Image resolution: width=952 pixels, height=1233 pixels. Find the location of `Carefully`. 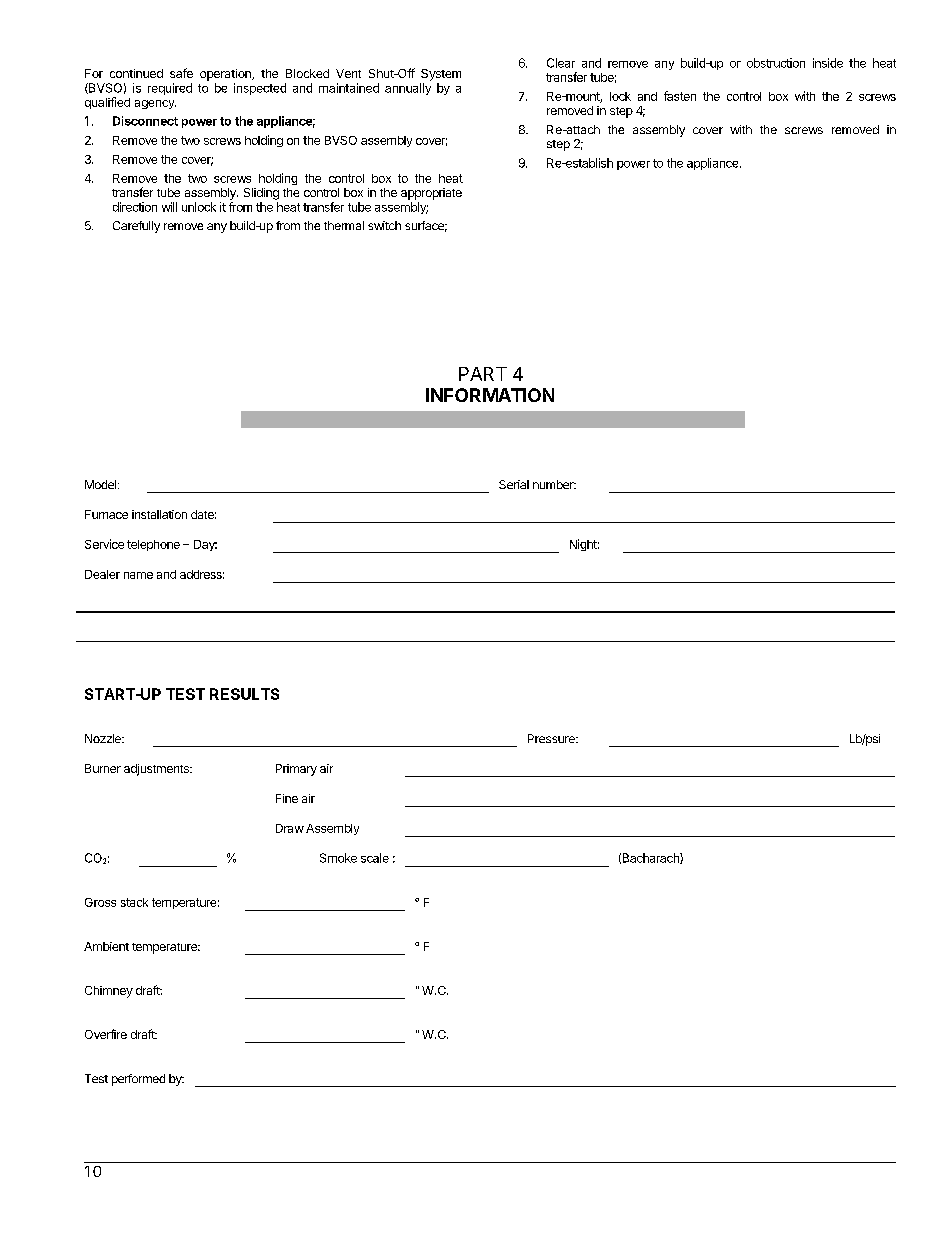

Carefully is located at coordinates (136, 227).
